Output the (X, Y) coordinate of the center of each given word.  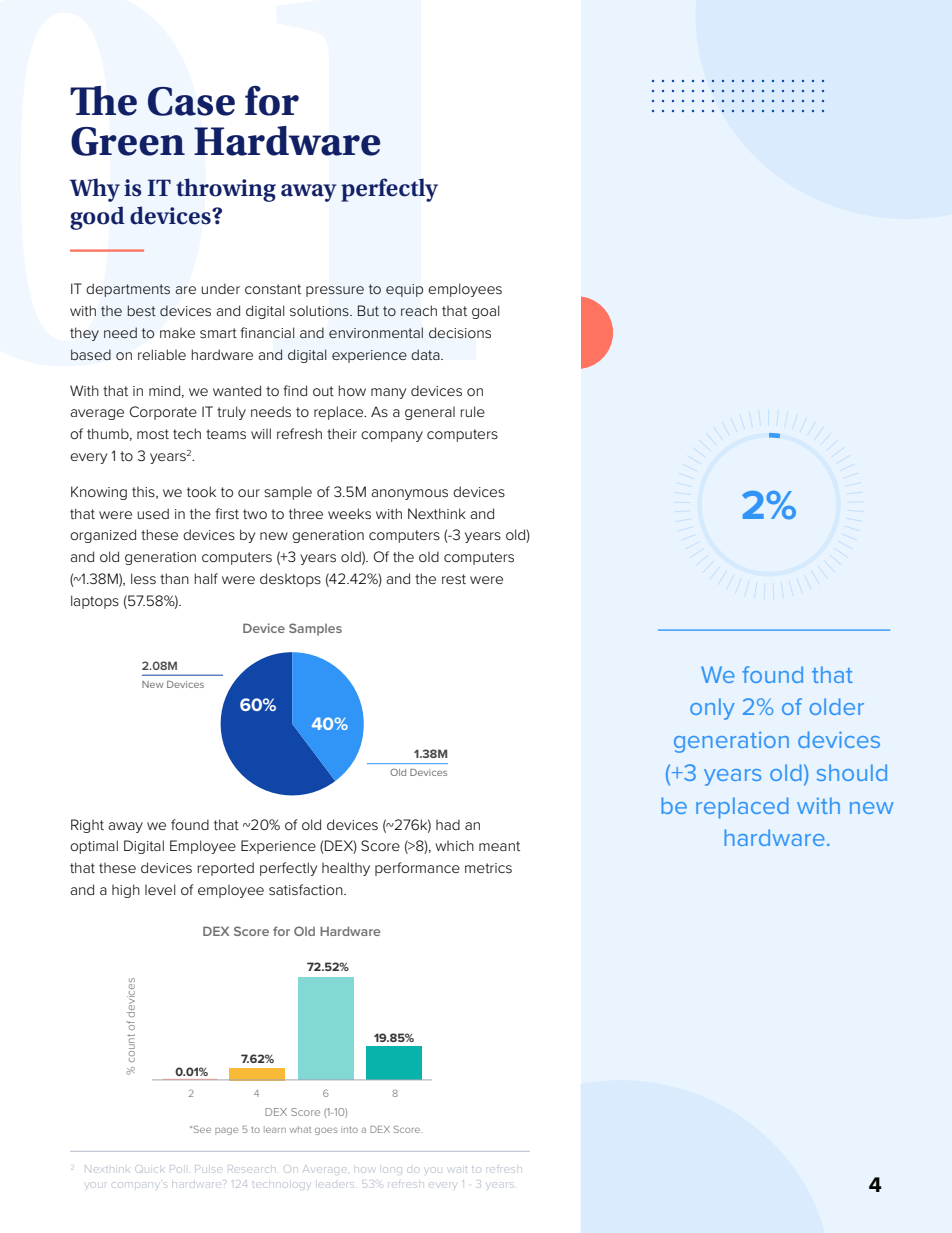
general (430, 413)
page (226, 1131)
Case (191, 101)
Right (87, 826)
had (448, 824)
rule (473, 411)
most (153, 434)
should (852, 772)
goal (485, 312)
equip (404, 290)
